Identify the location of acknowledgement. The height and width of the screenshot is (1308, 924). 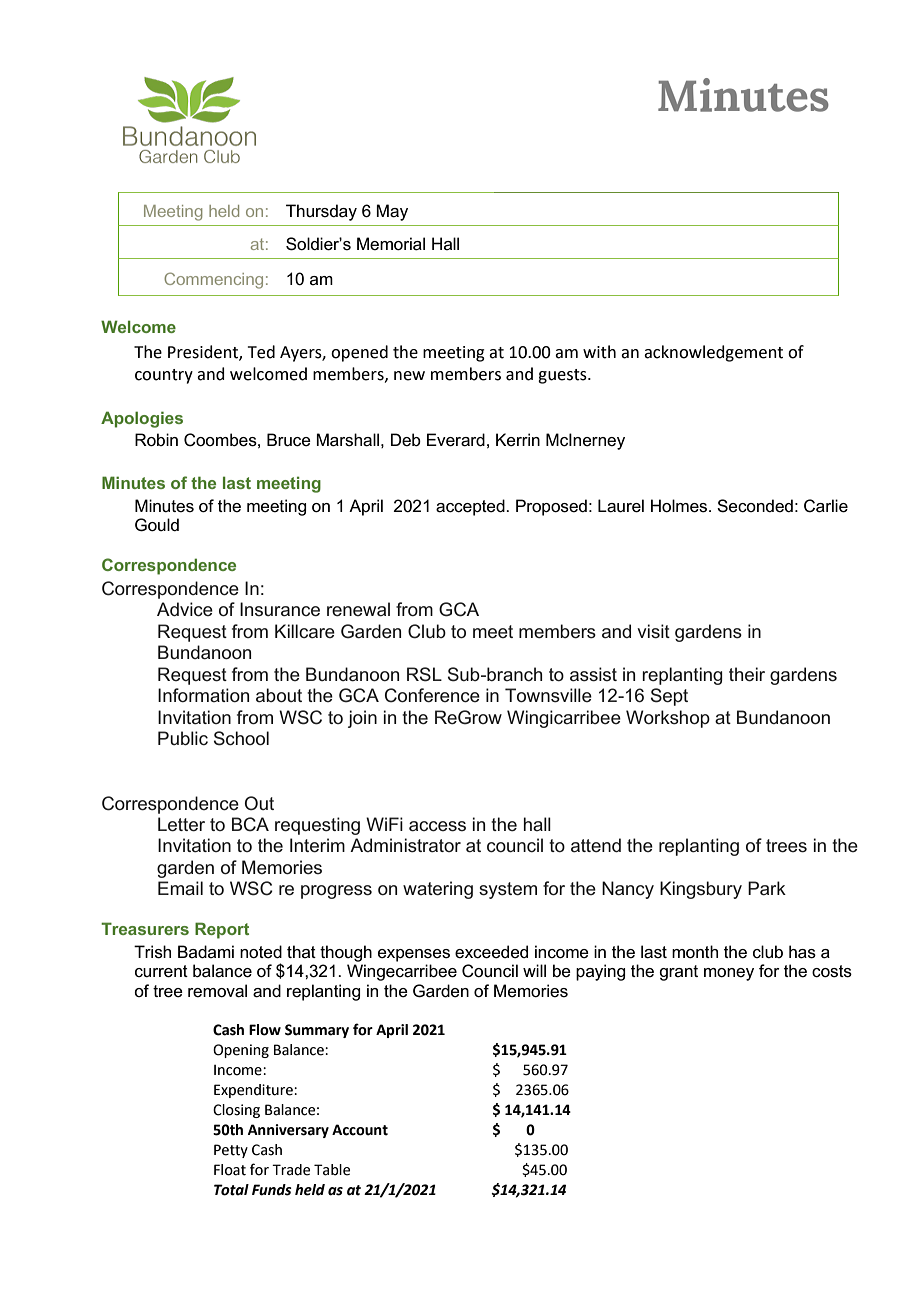
(713, 353).
